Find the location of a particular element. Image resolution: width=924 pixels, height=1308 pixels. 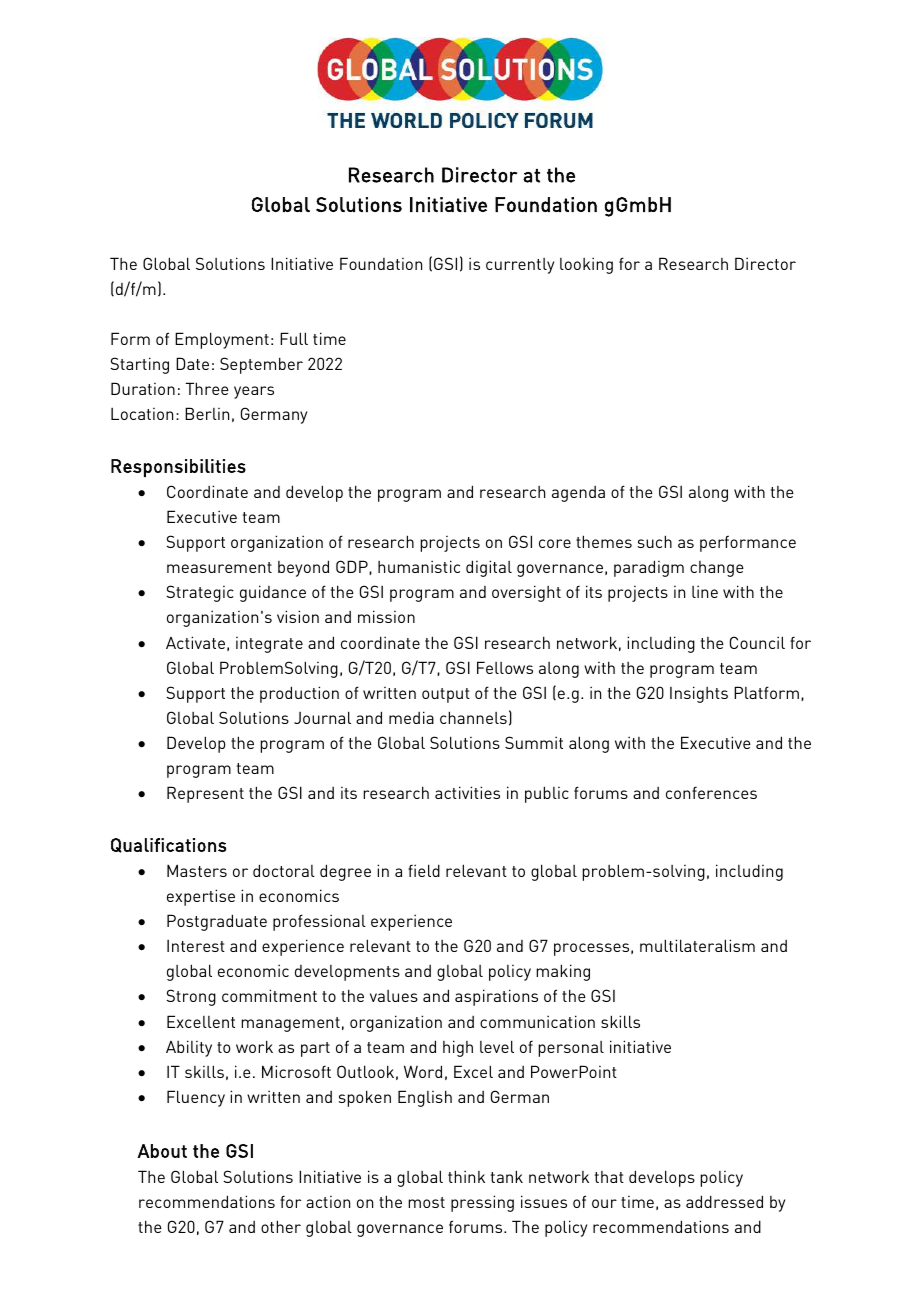

expertise is located at coordinates (201, 897).
